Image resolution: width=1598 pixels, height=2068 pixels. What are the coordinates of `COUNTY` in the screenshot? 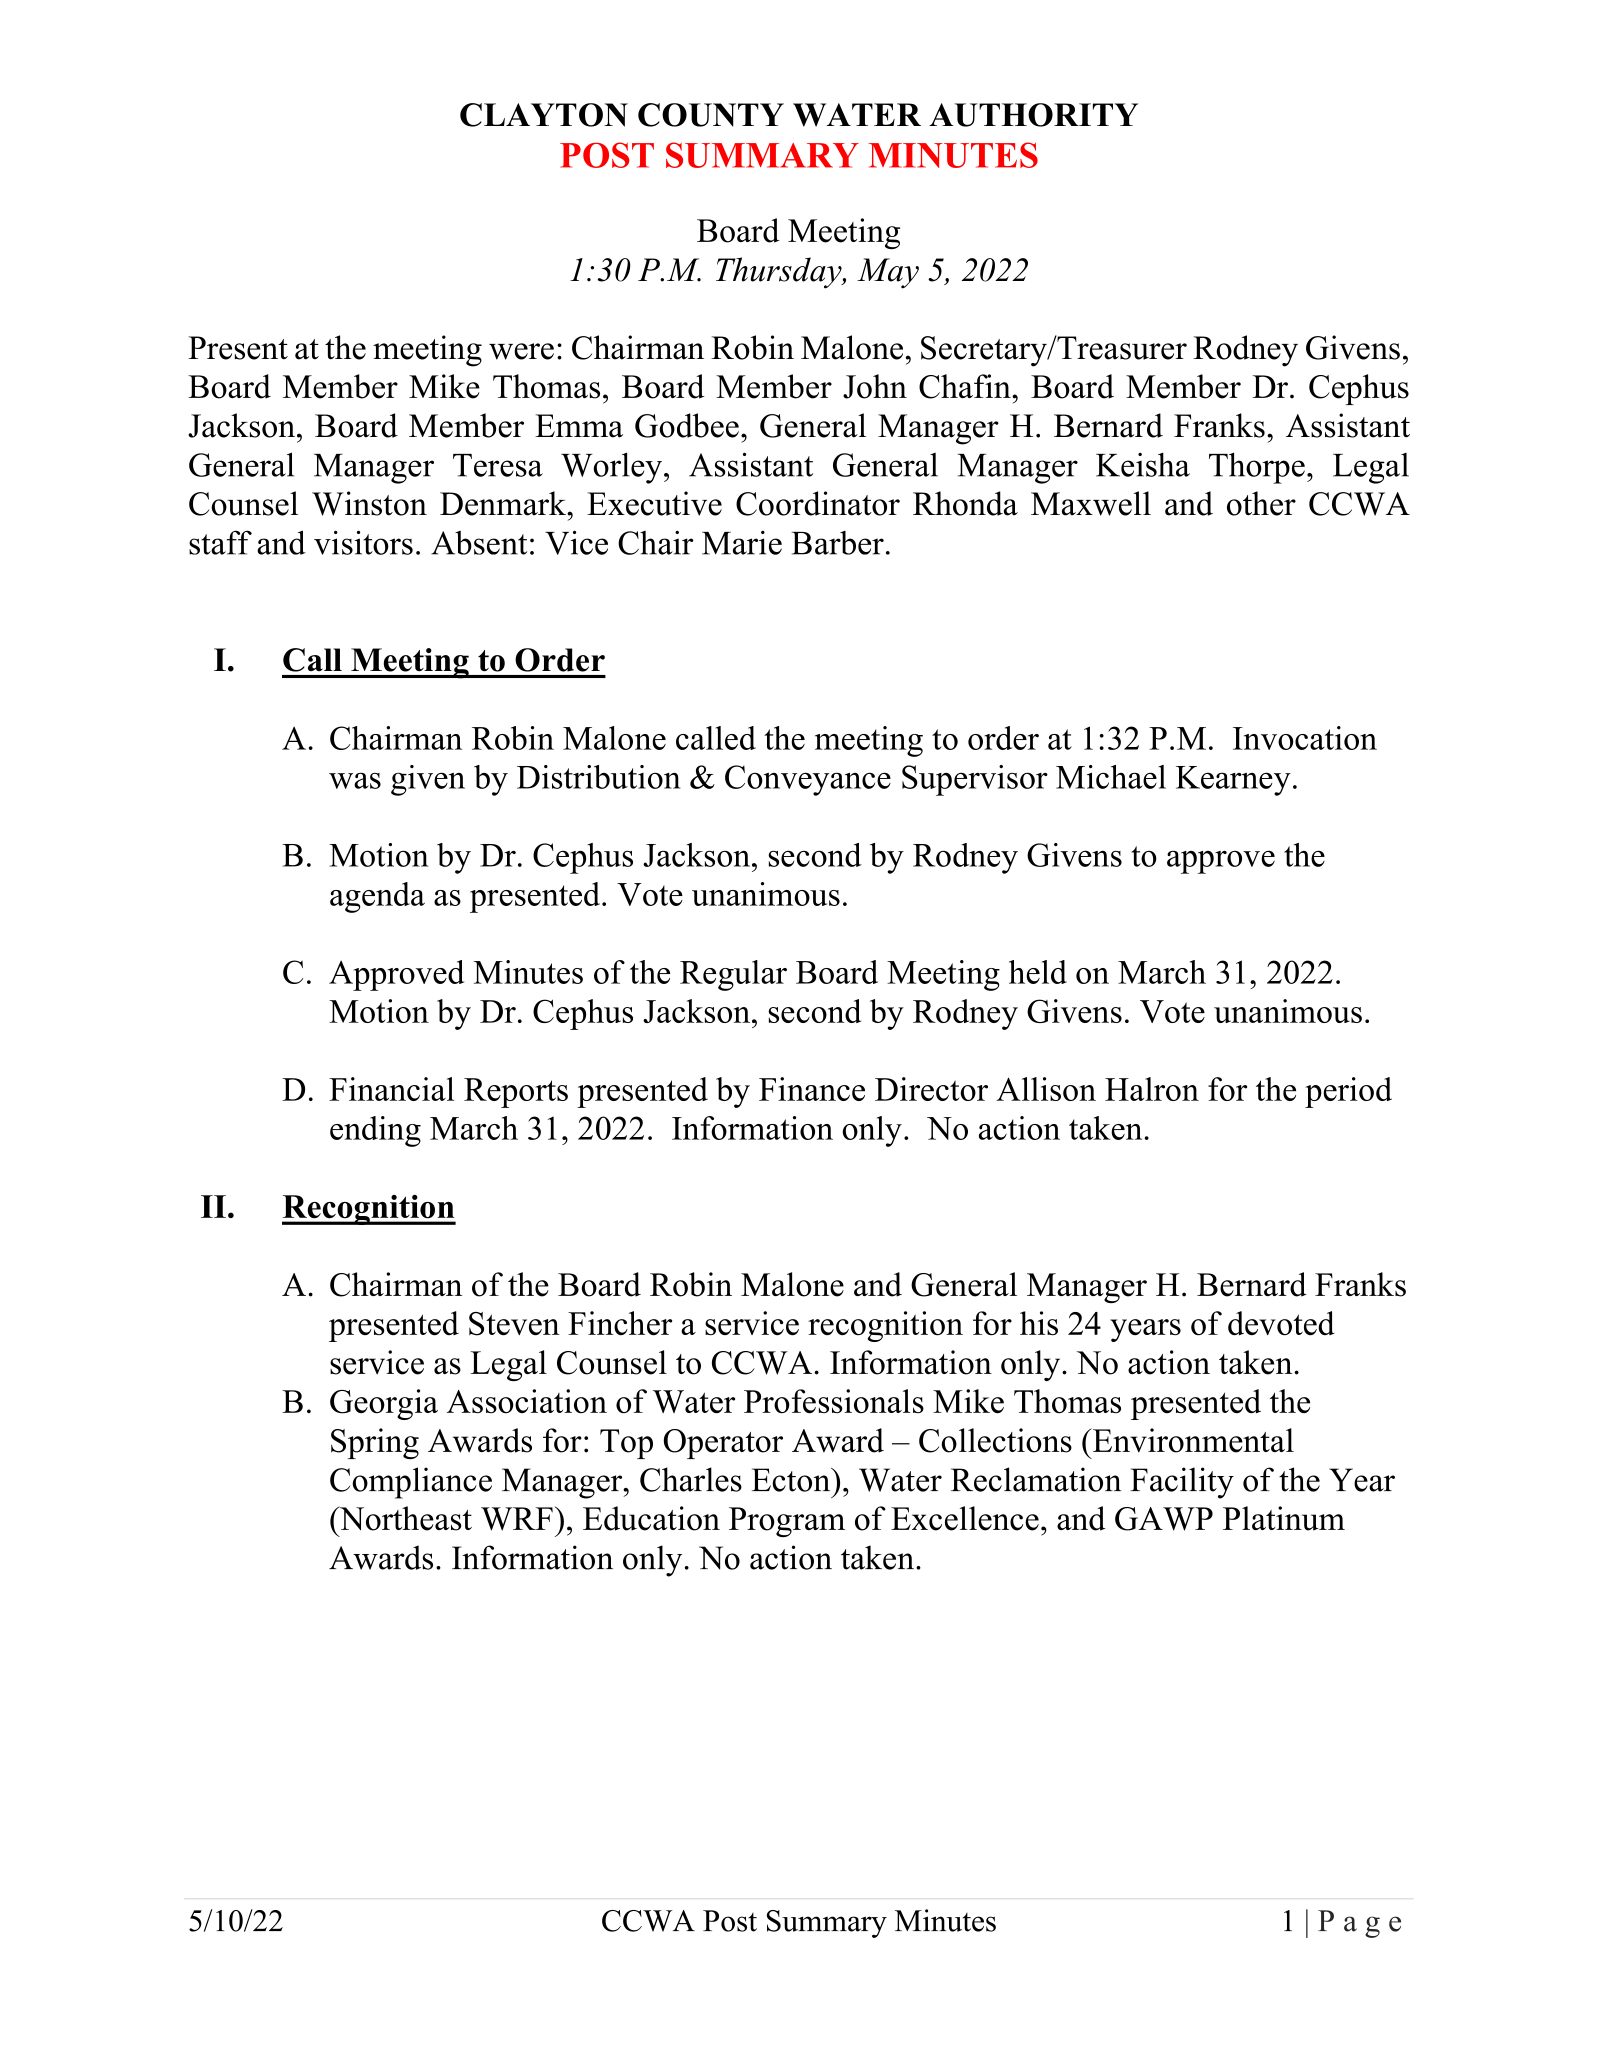 It's located at (711, 115).
